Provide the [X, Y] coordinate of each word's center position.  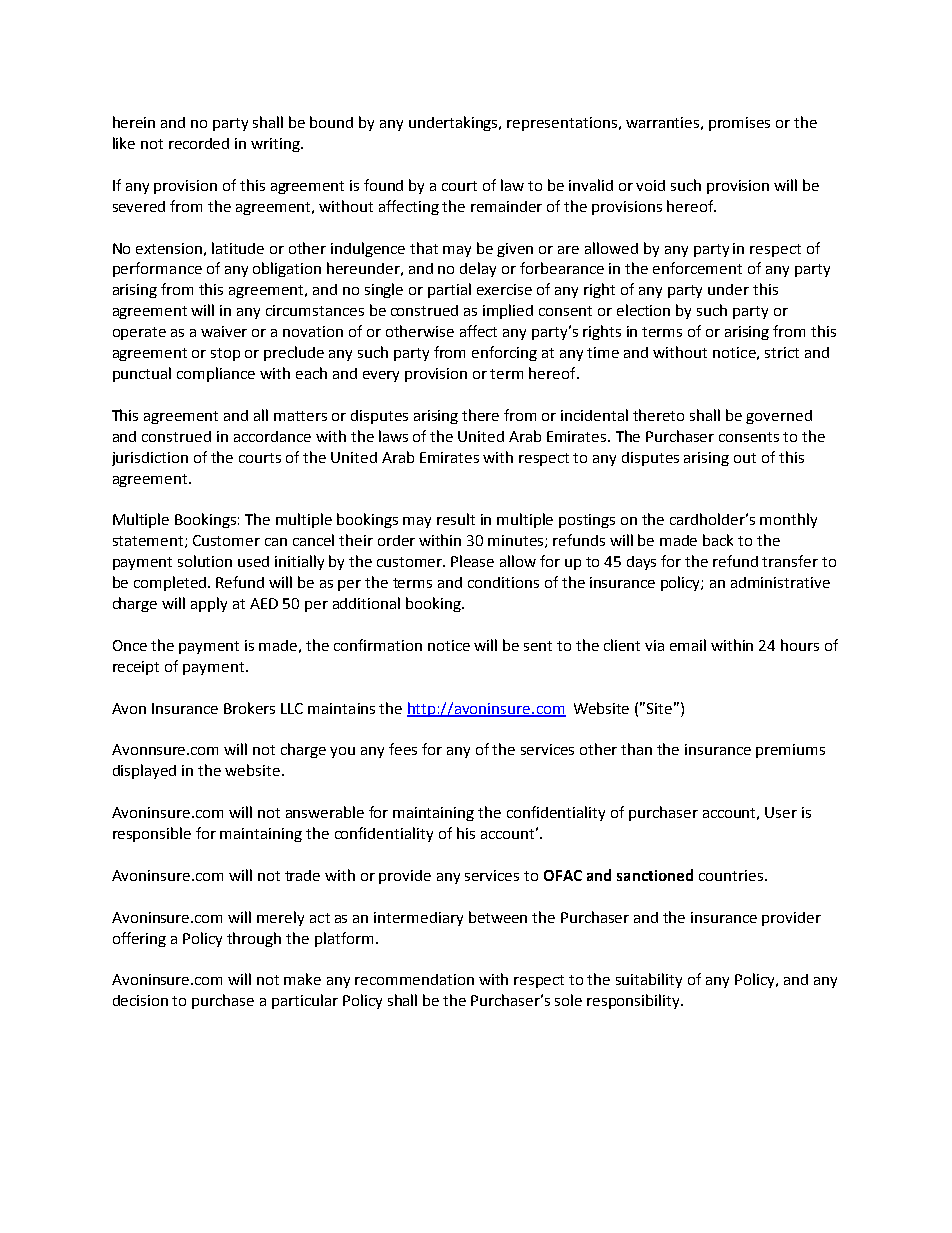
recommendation [414, 979]
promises [739, 124]
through [254, 939]
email [688, 645]
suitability [649, 980]
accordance [272, 436]
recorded [199, 143]
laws [393, 436]
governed [779, 417]
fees [403, 749]
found [383, 185]
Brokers [249, 708]
